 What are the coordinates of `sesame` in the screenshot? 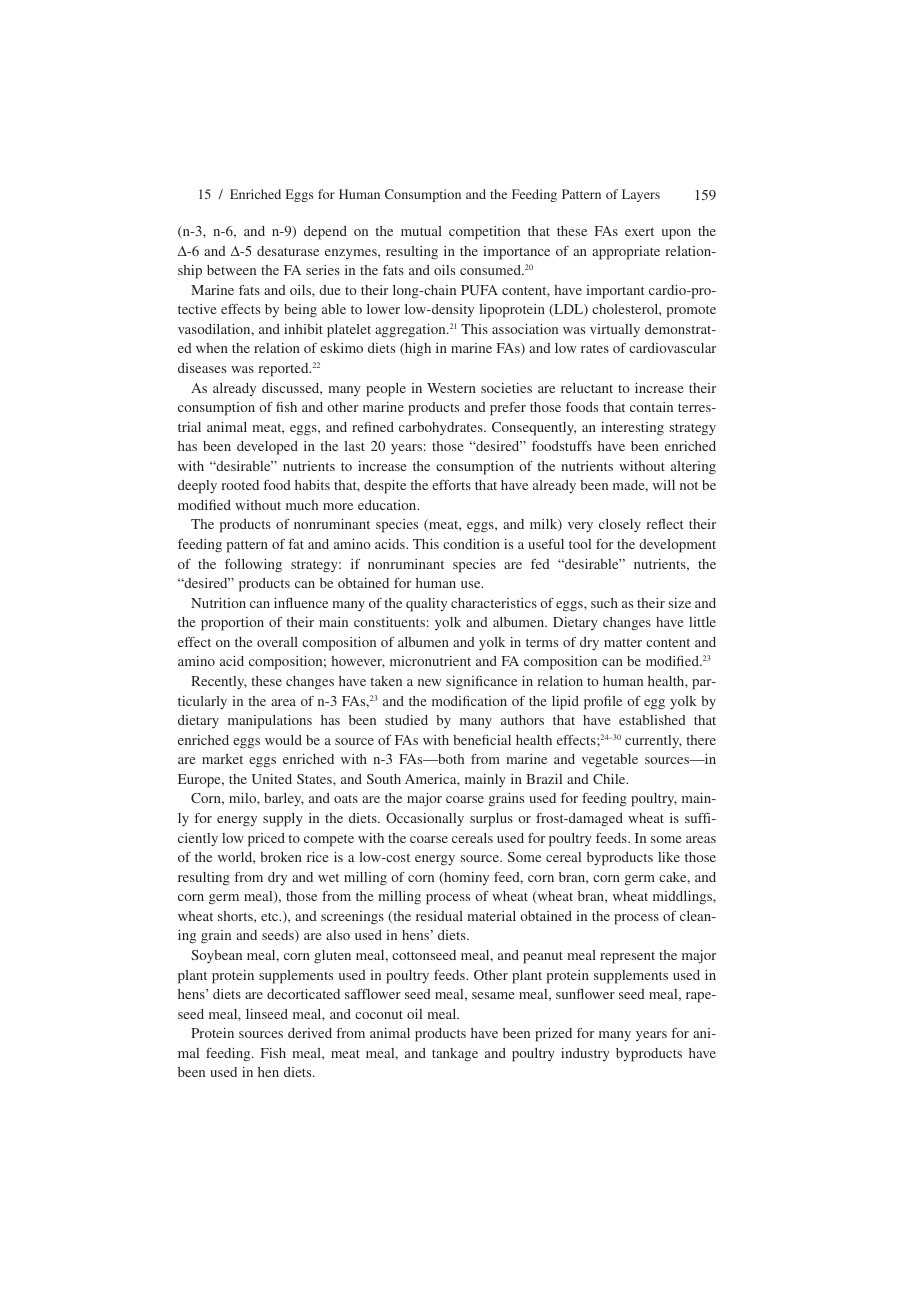 It's located at (493, 995).
